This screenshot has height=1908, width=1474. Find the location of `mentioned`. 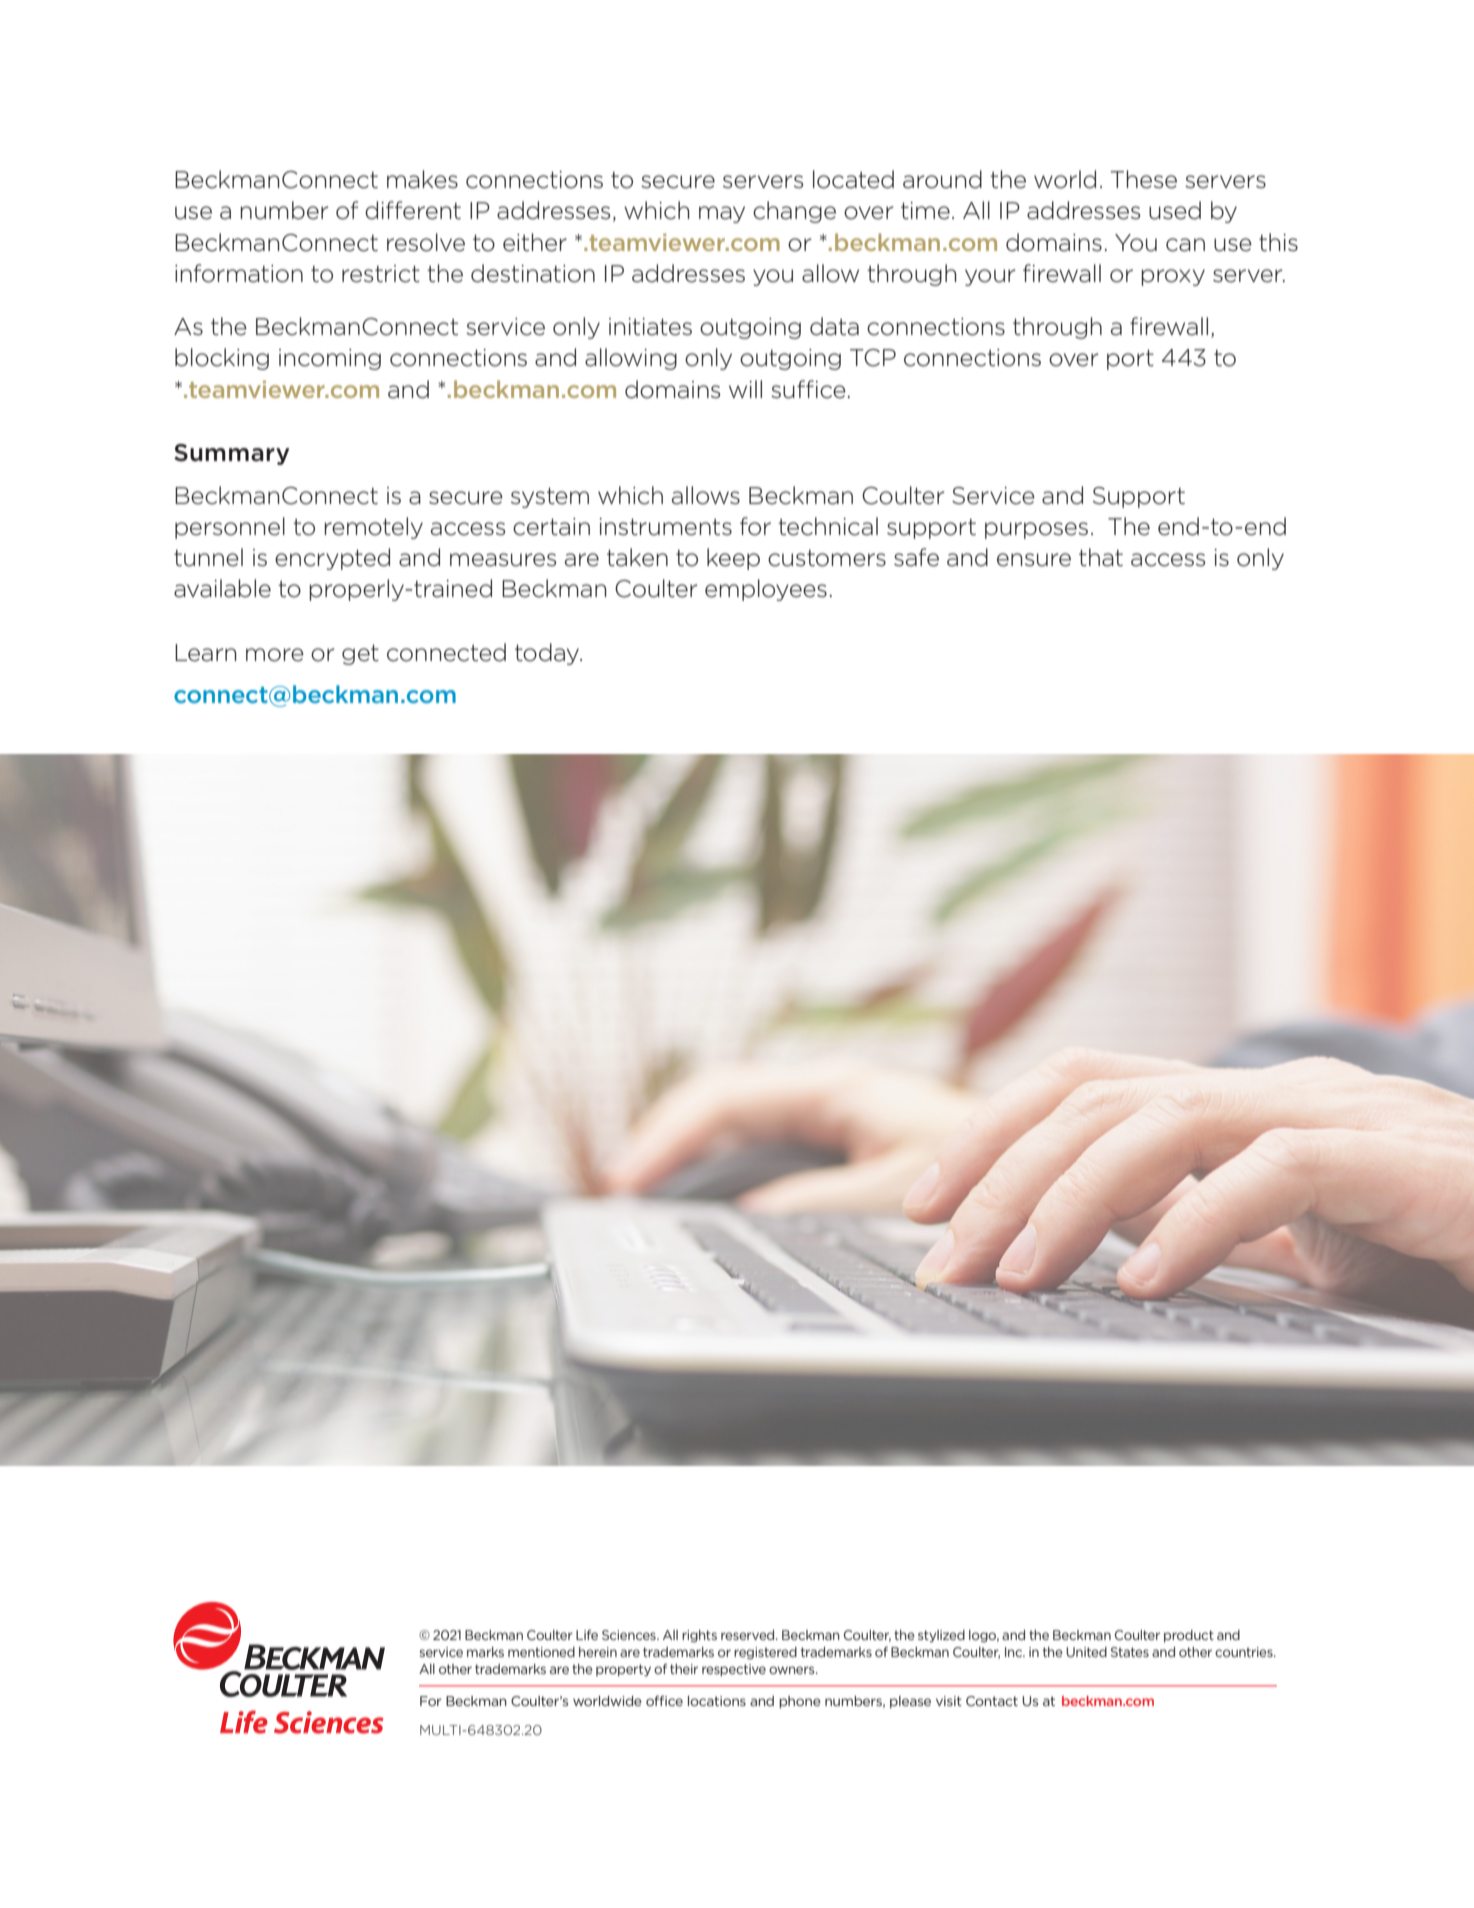

mentioned is located at coordinates (541, 1652).
